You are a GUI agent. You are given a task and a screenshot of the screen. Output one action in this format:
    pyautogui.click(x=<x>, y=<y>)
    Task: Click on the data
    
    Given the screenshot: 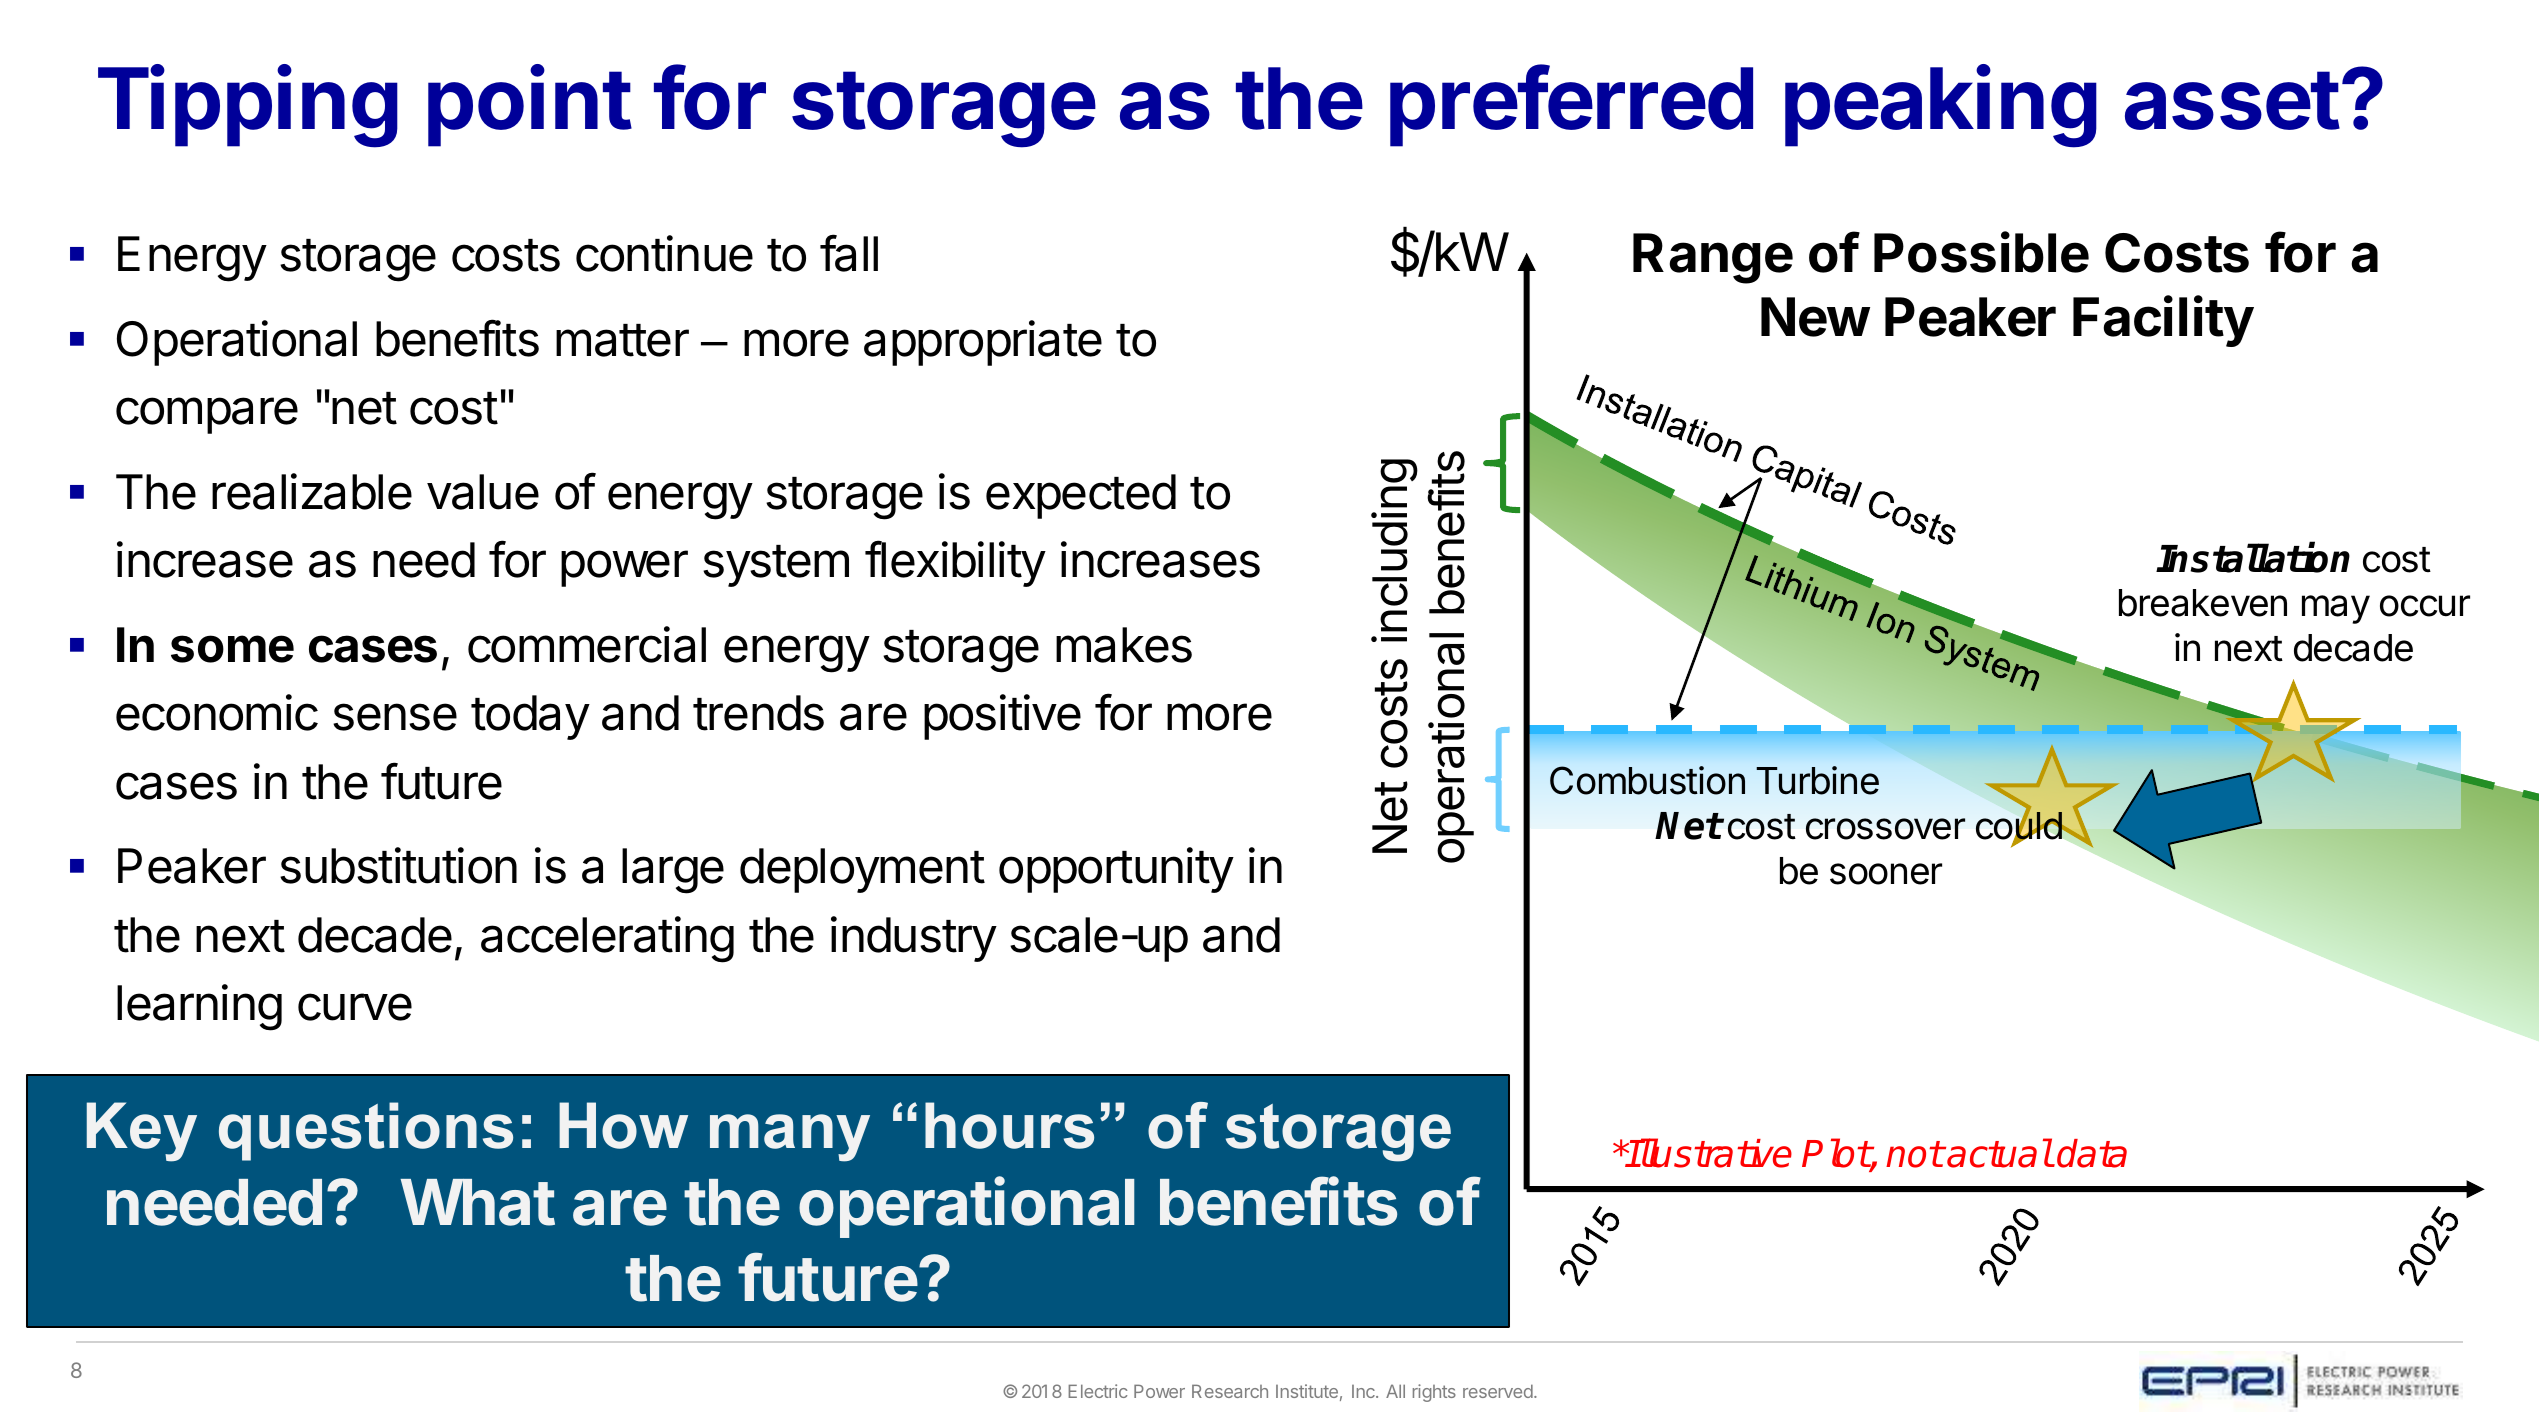 What is the action you would take?
    pyautogui.click(x=2092, y=1153)
